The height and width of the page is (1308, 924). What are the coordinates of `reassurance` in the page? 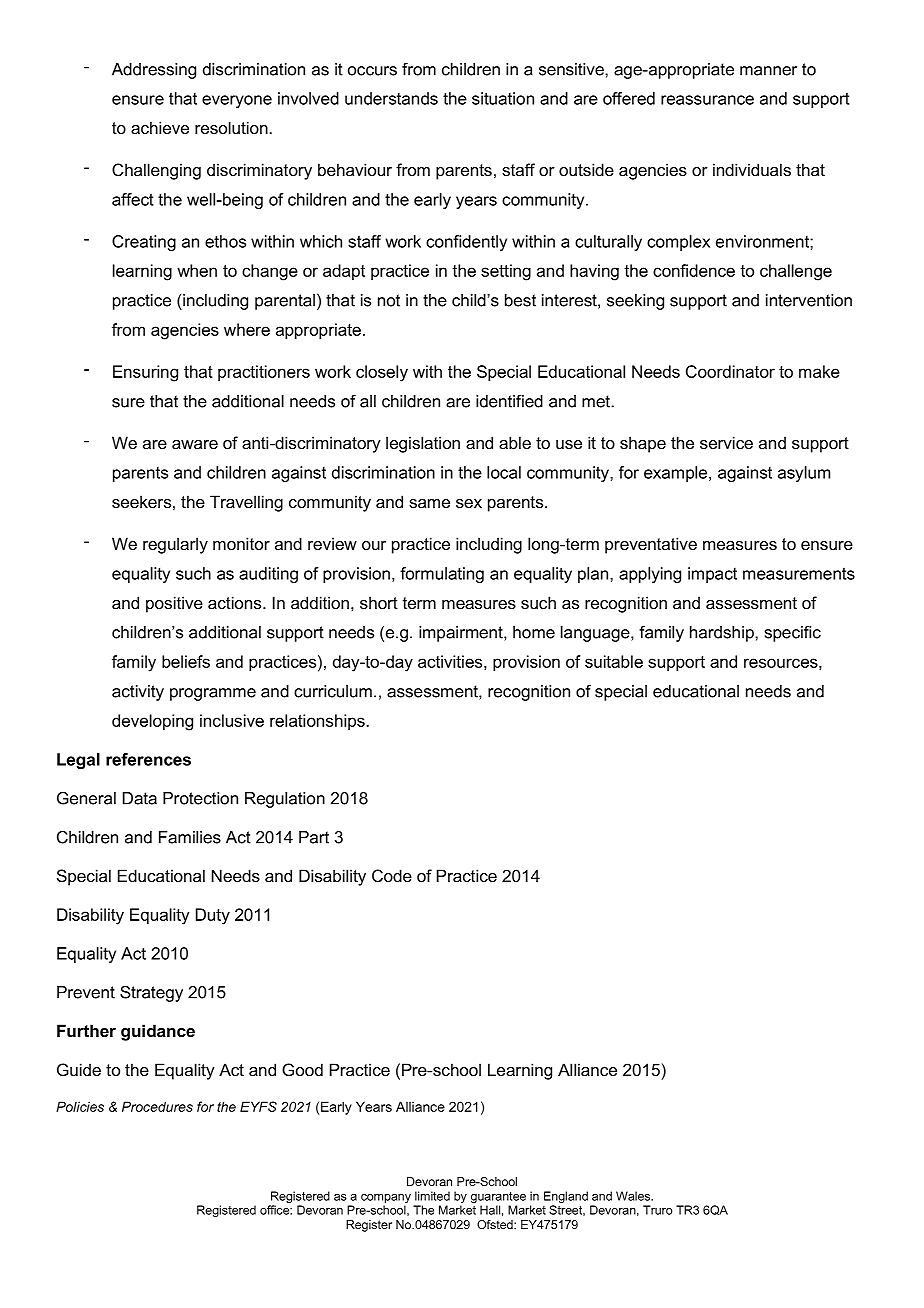 It's located at (707, 100).
